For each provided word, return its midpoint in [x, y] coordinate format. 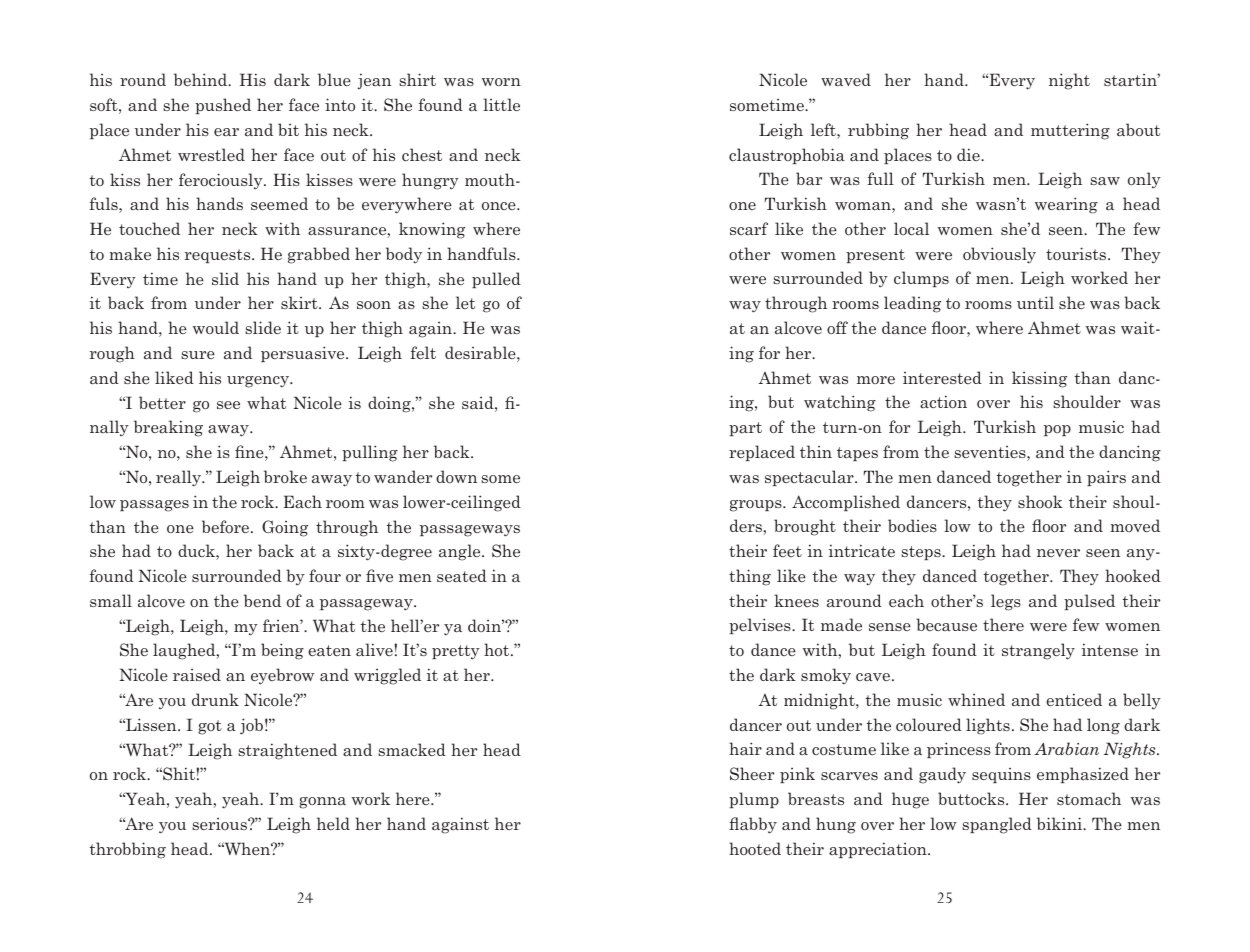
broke [285, 476]
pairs [1106, 478]
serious [220, 824]
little [501, 104]
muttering [1070, 131]
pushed [223, 106]
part [745, 429]
